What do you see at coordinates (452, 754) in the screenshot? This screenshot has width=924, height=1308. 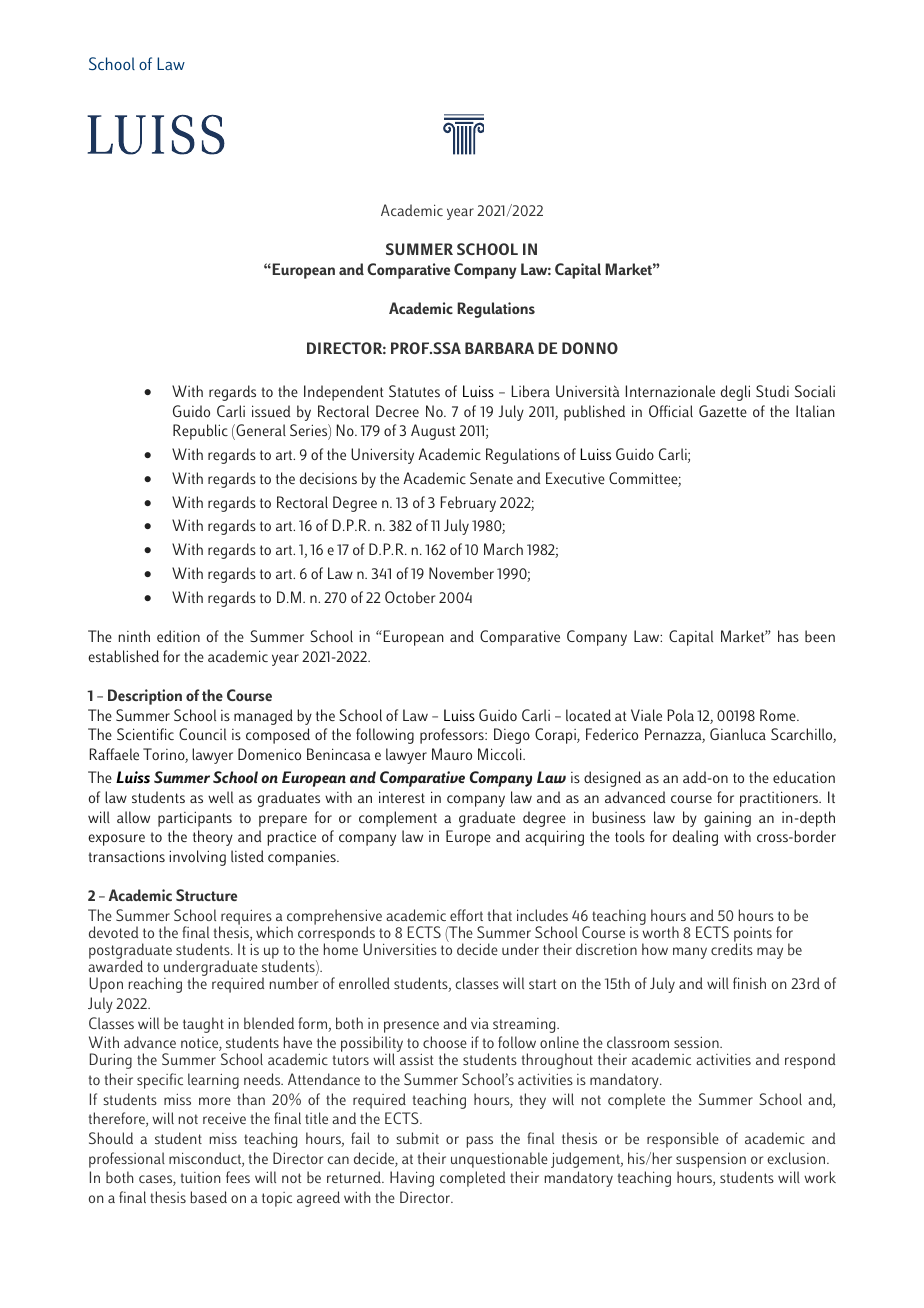 I see `Mauro` at bounding box center [452, 754].
